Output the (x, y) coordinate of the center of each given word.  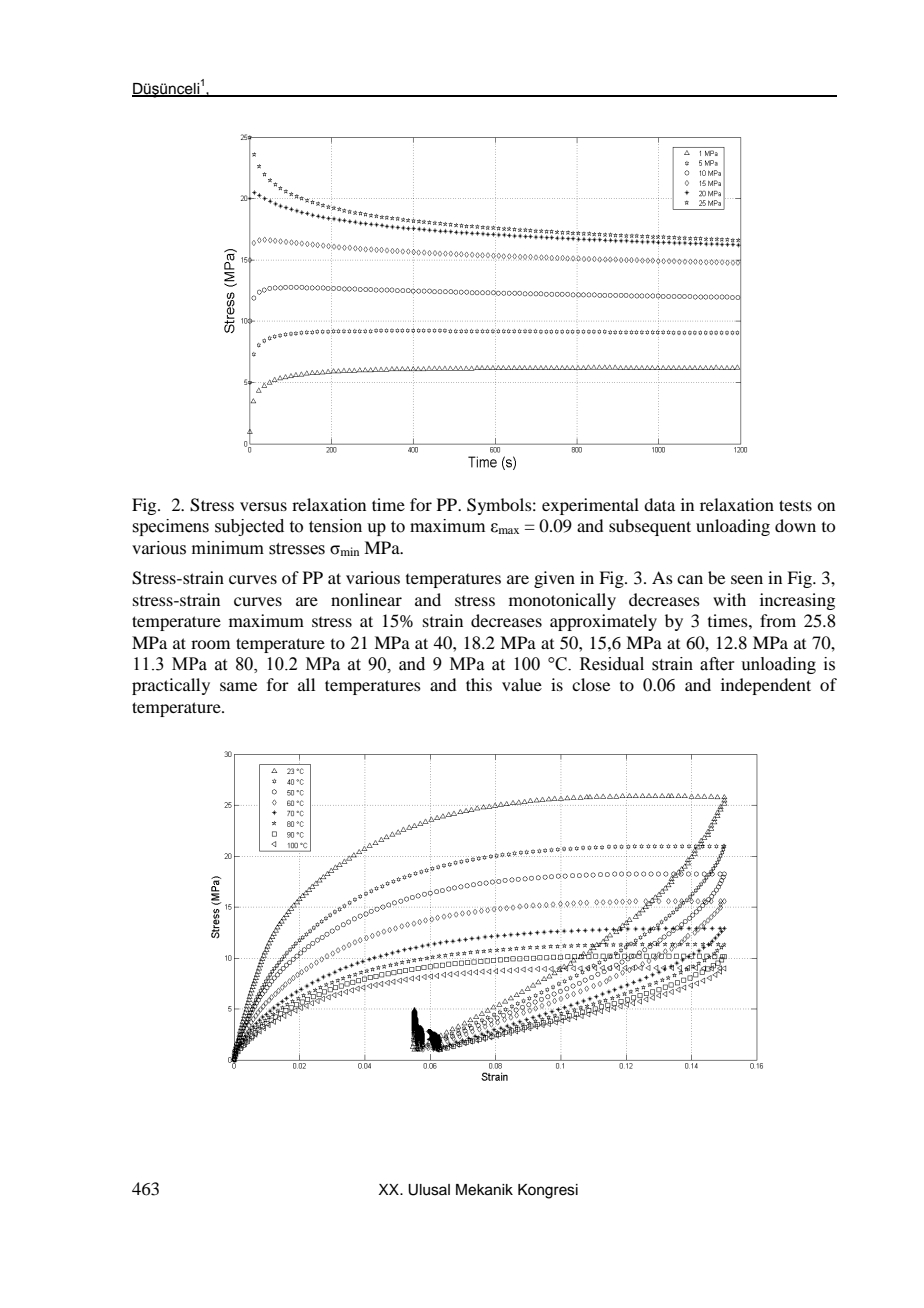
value (522, 684)
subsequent (650, 527)
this (479, 684)
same (238, 686)
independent (766, 686)
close (591, 684)
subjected (249, 527)
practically (171, 686)
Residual (612, 664)
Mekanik (484, 1190)
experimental (590, 506)
